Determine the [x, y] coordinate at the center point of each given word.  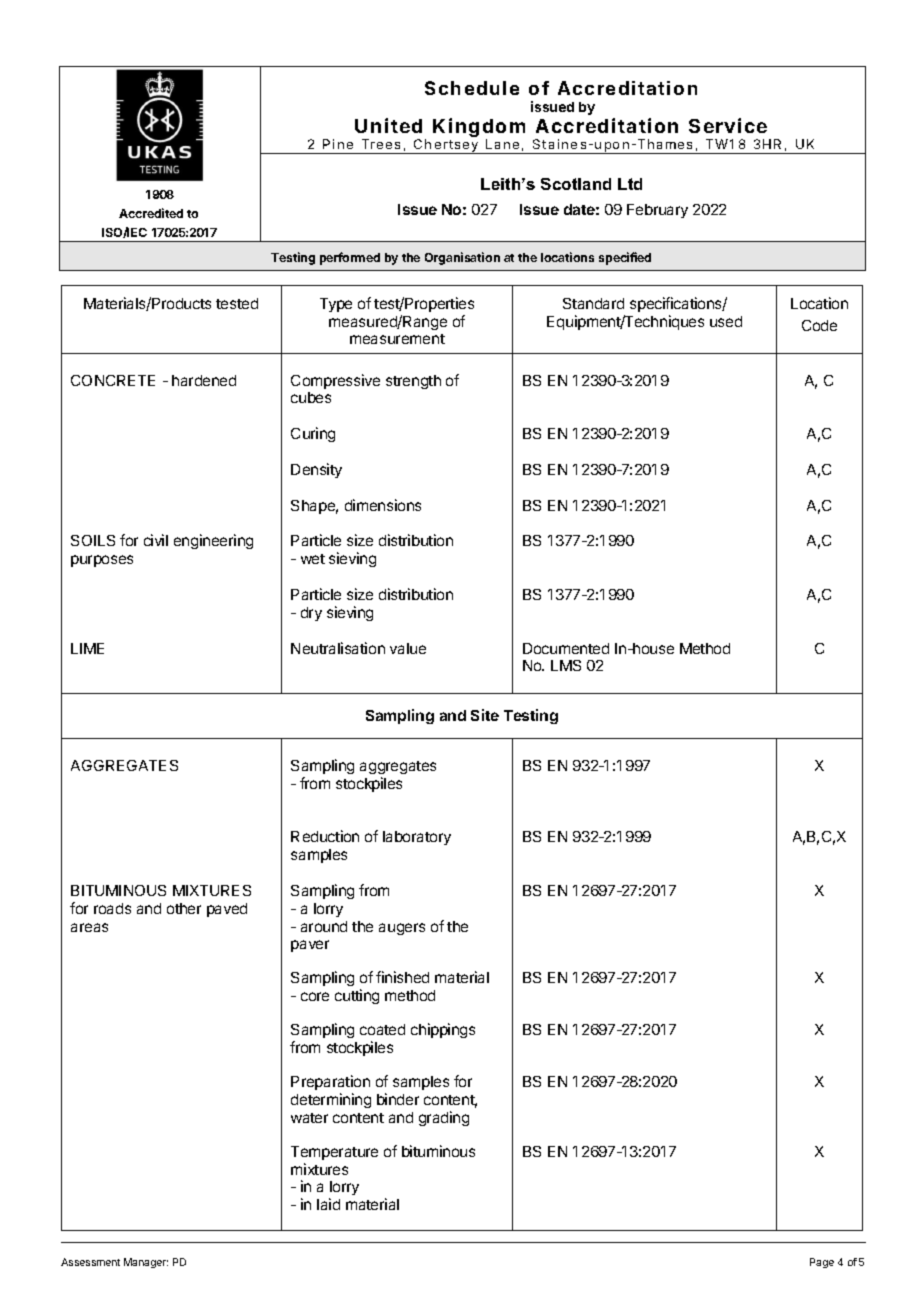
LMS [566, 665]
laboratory [417, 838]
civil [156, 540]
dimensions [383, 505]
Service [728, 125]
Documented [566, 648]
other [184, 908]
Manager [146, 1263]
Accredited [151, 213]
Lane [502, 144]
